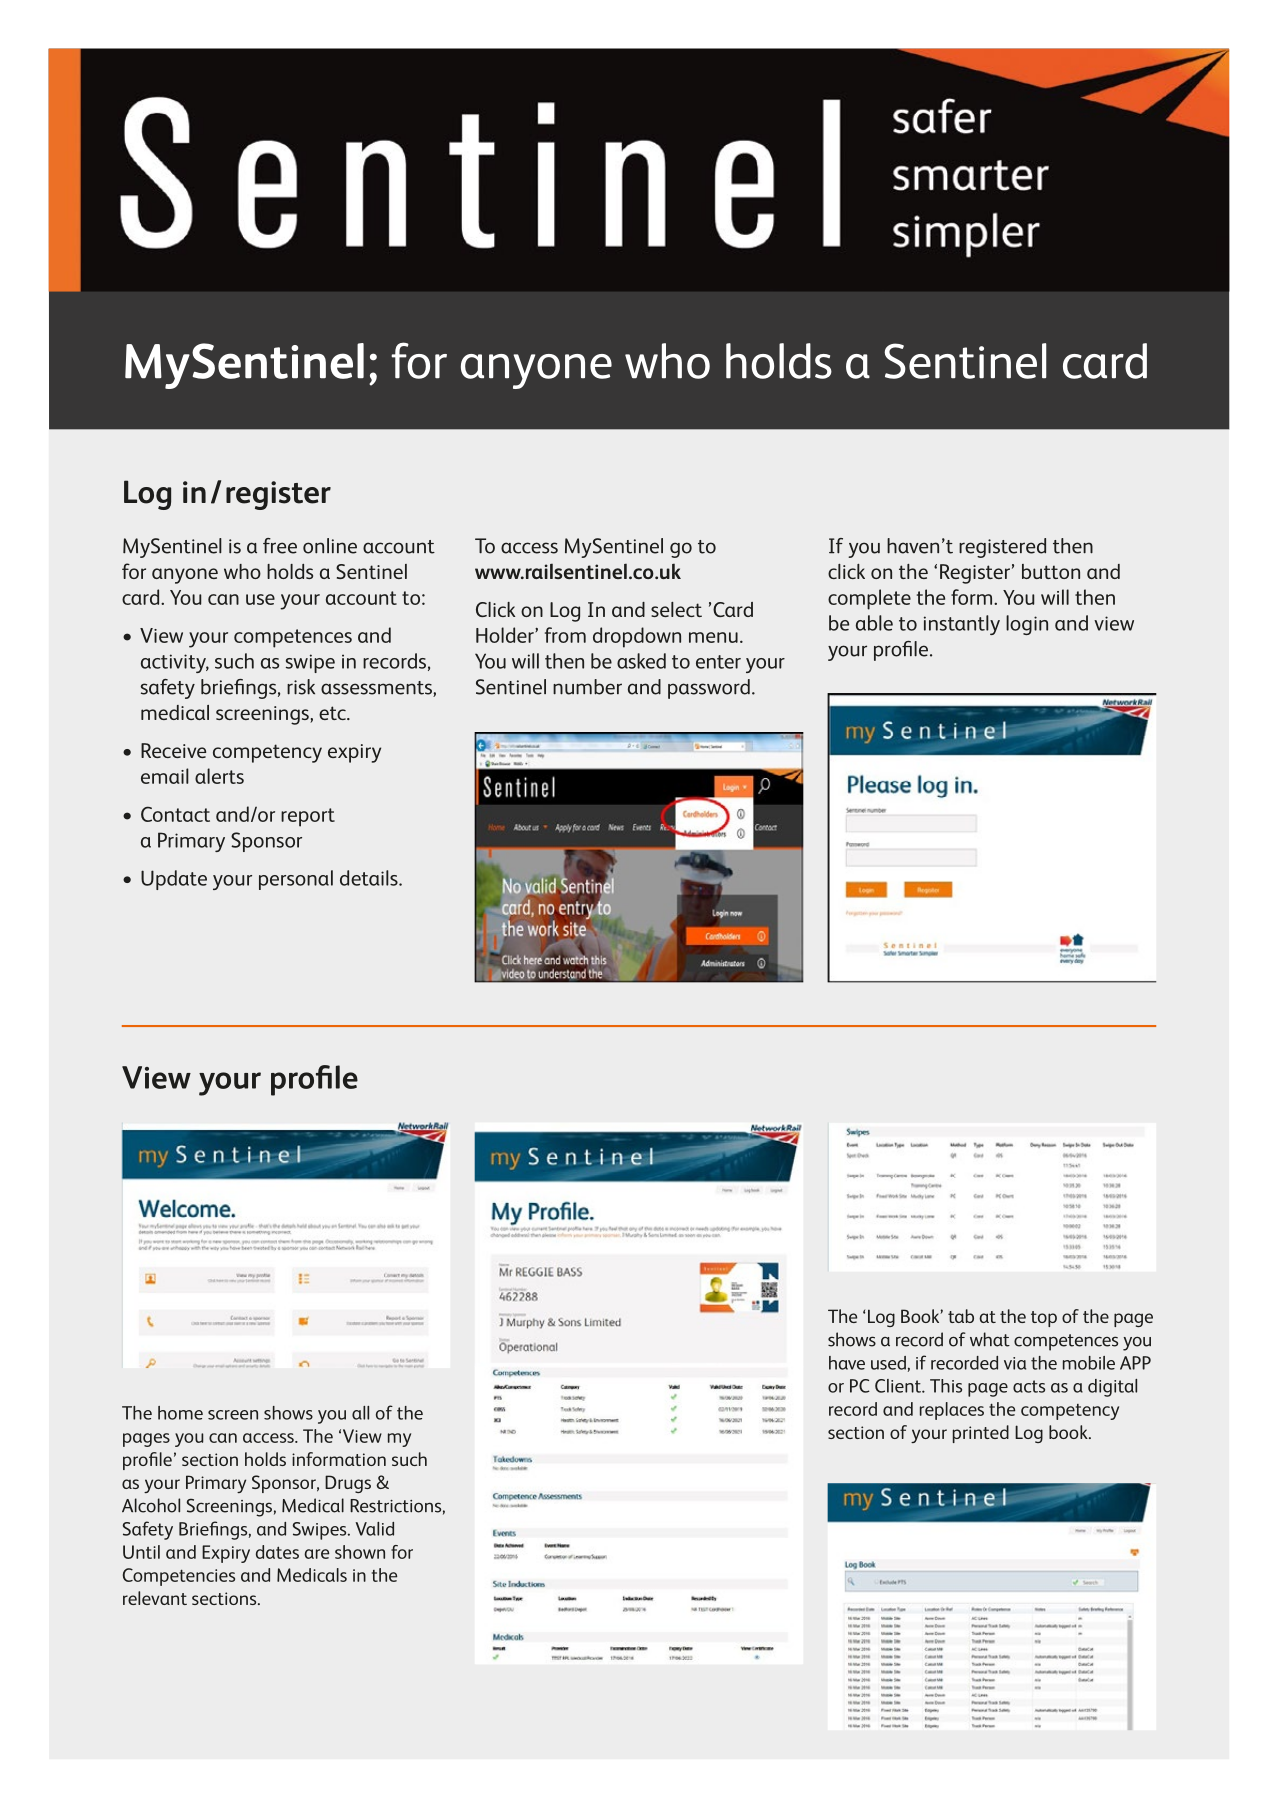 Image resolution: width=1278 pixels, height=1808 pixels. Describe the element at coordinates (676, 609) in the screenshot. I see `select` at that location.
